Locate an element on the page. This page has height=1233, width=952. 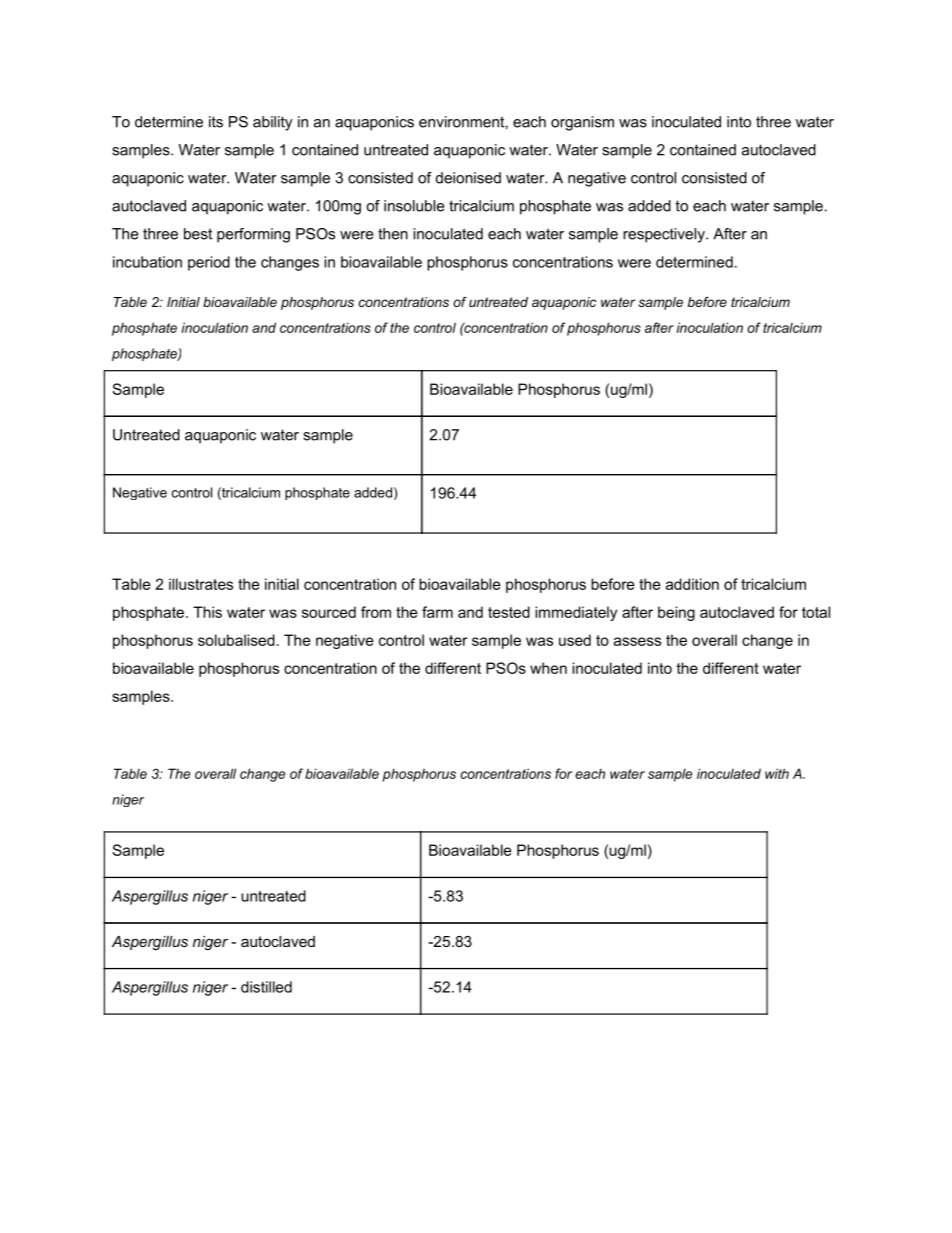
tested is located at coordinates (509, 612).
